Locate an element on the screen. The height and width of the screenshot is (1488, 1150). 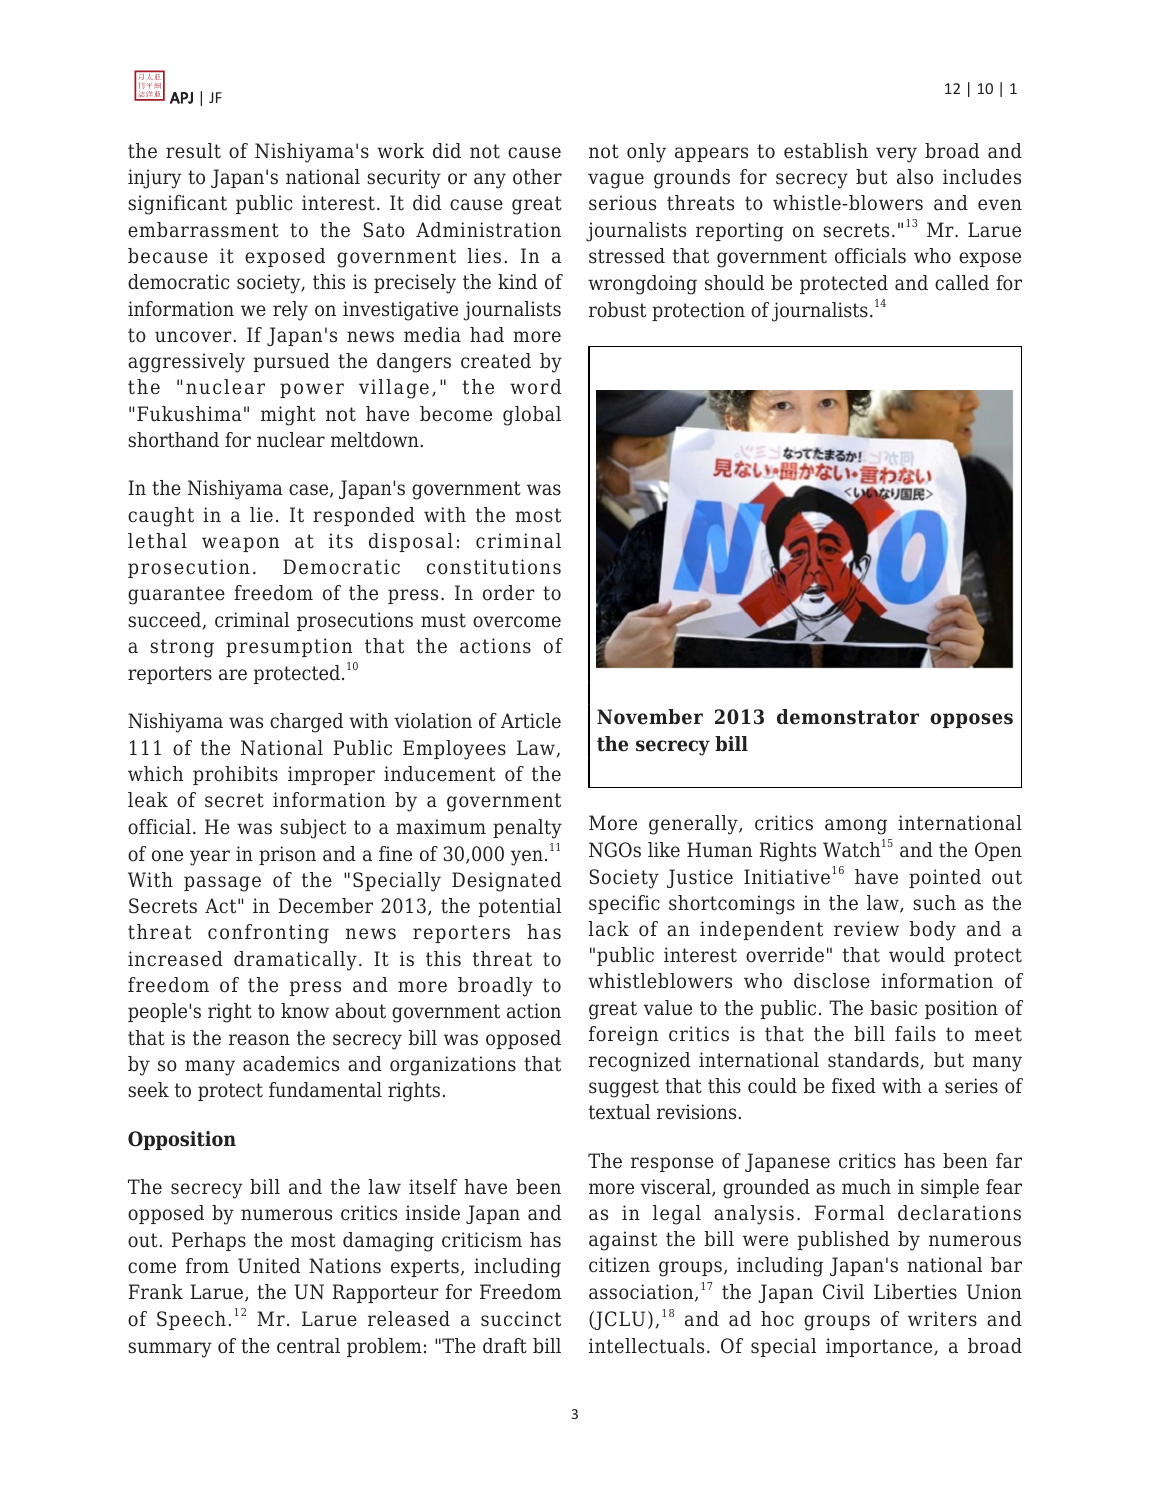
succinct is located at coordinates (521, 1319).
